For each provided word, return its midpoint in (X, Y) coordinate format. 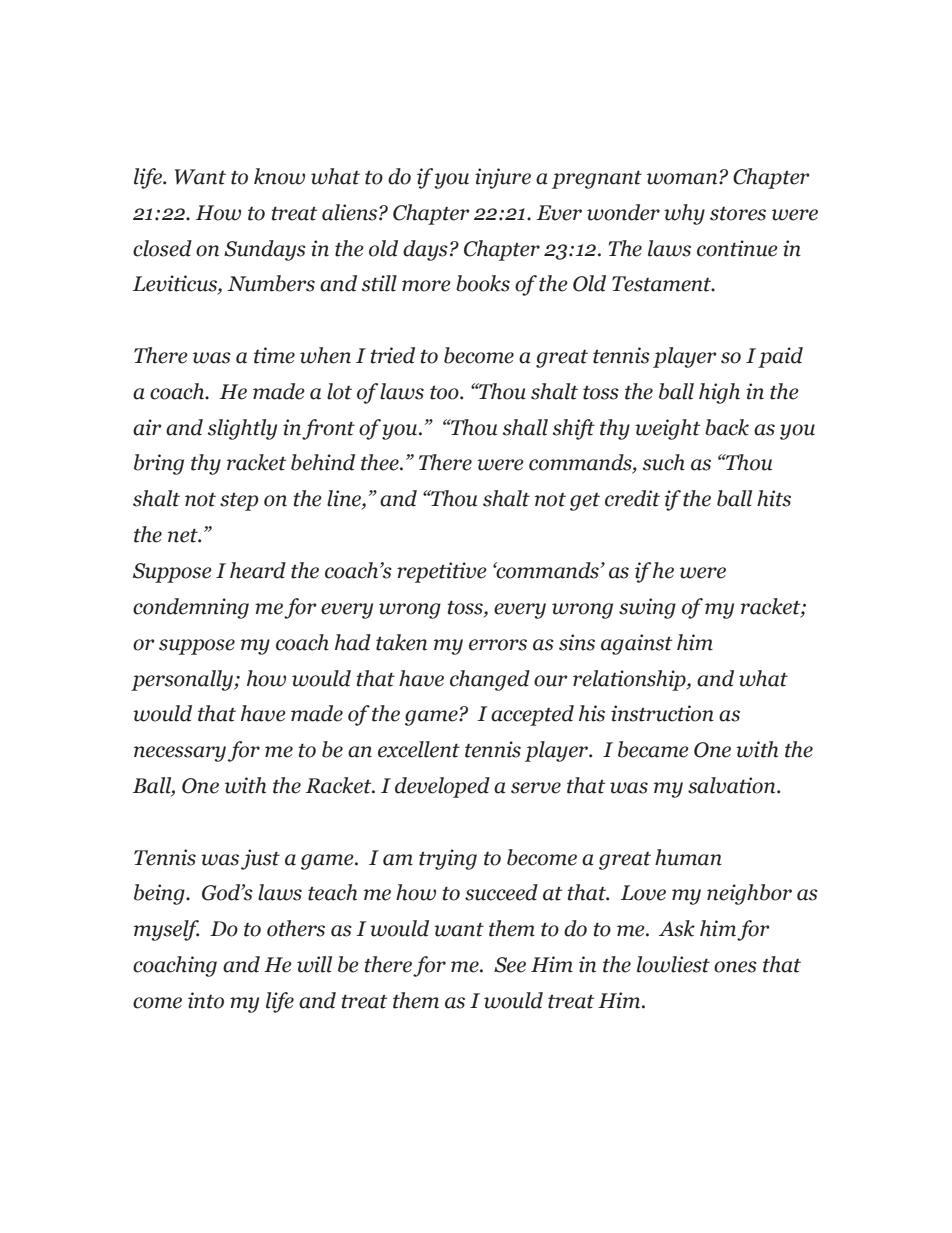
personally (183, 680)
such (663, 462)
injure (503, 178)
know (279, 176)
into (206, 1000)
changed (490, 680)
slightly (242, 429)
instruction (662, 713)
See (510, 965)
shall (525, 427)
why (684, 214)
